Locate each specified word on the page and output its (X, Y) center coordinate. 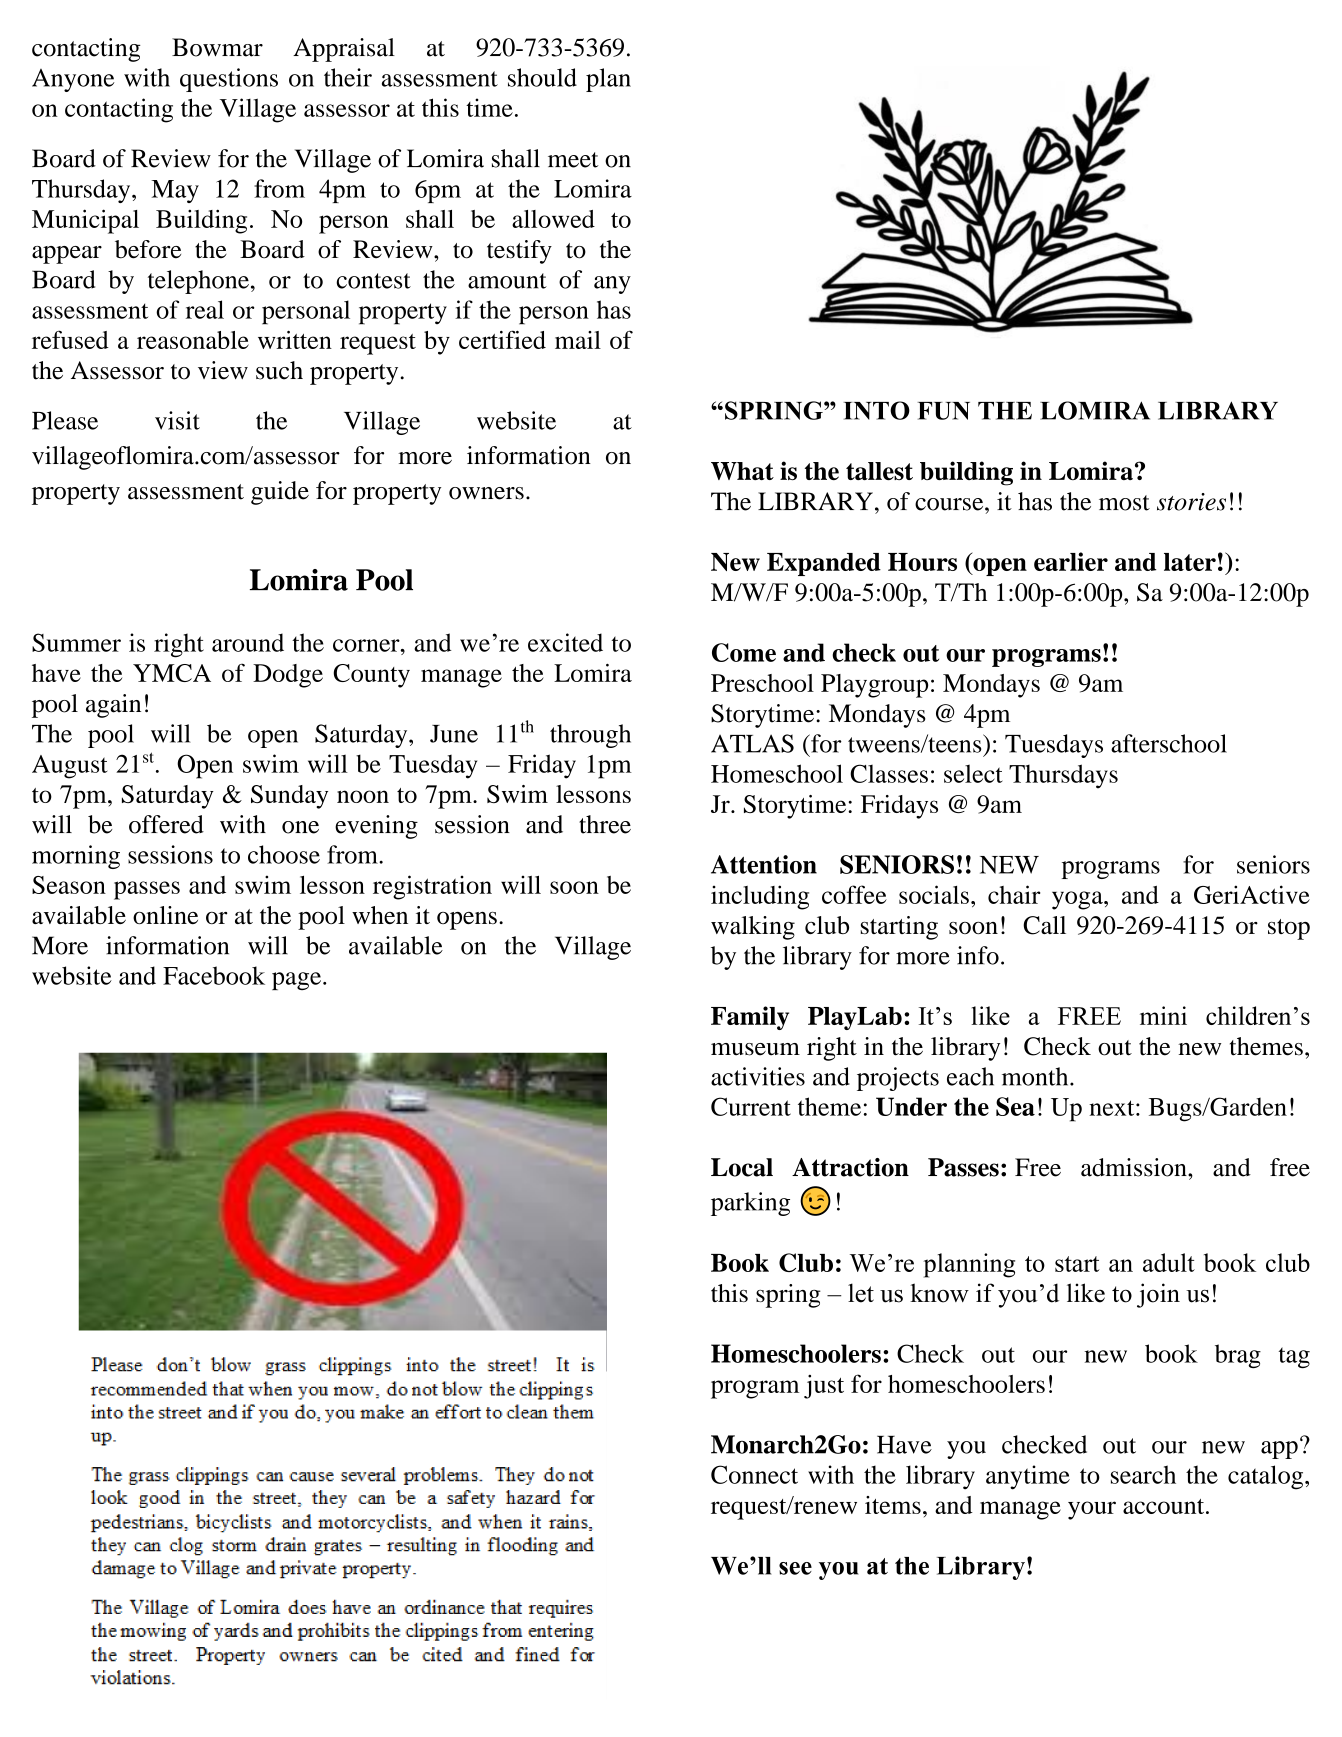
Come (744, 652)
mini (1163, 1015)
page (298, 981)
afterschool (1169, 743)
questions (229, 80)
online (165, 915)
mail (578, 340)
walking (753, 928)
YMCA (172, 673)
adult (1169, 1262)
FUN (944, 411)
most (1124, 503)
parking (750, 1204)
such (279, 370)
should (542, 77)
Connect (754, 1474)
